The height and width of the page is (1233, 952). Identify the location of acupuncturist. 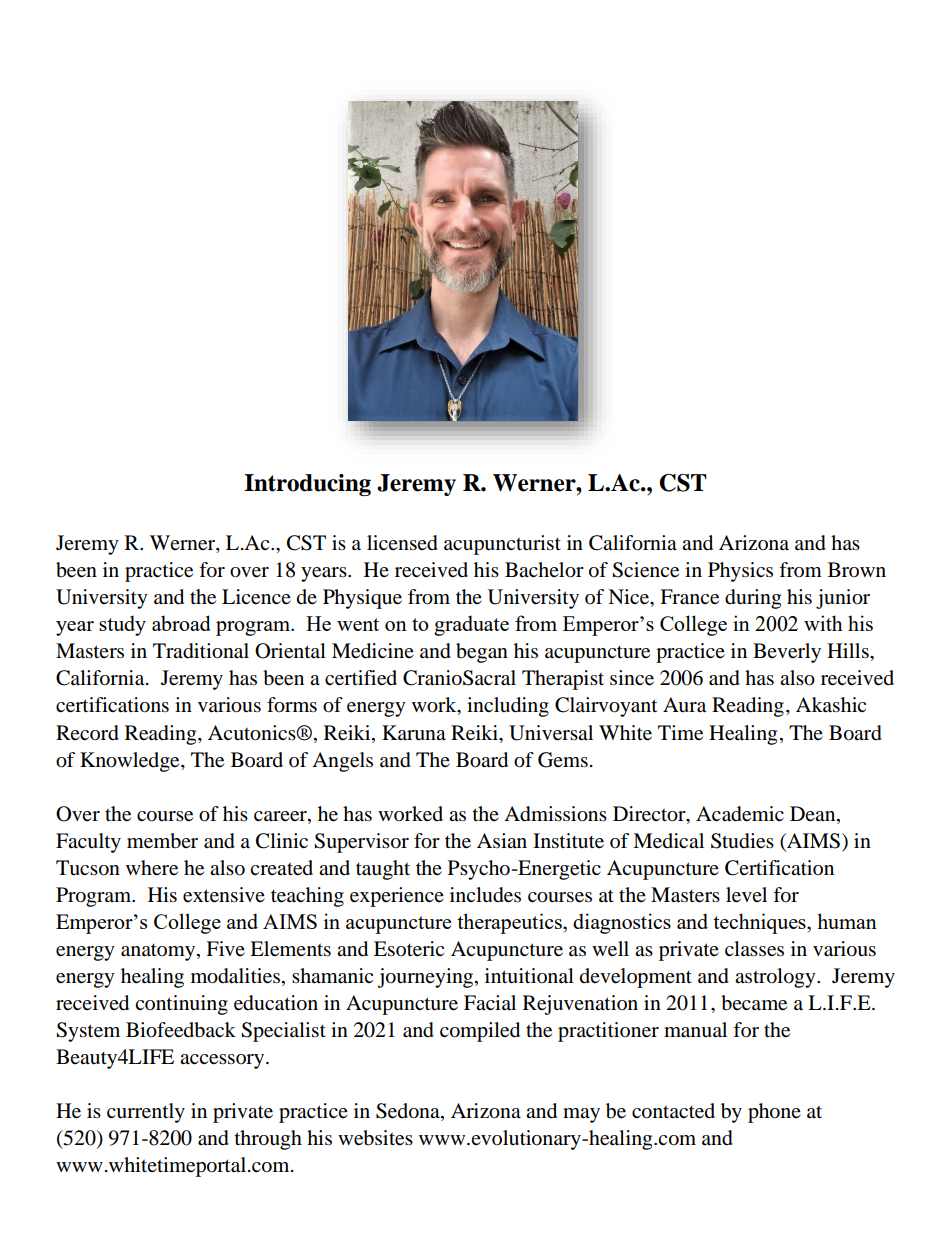
(502, 545).
